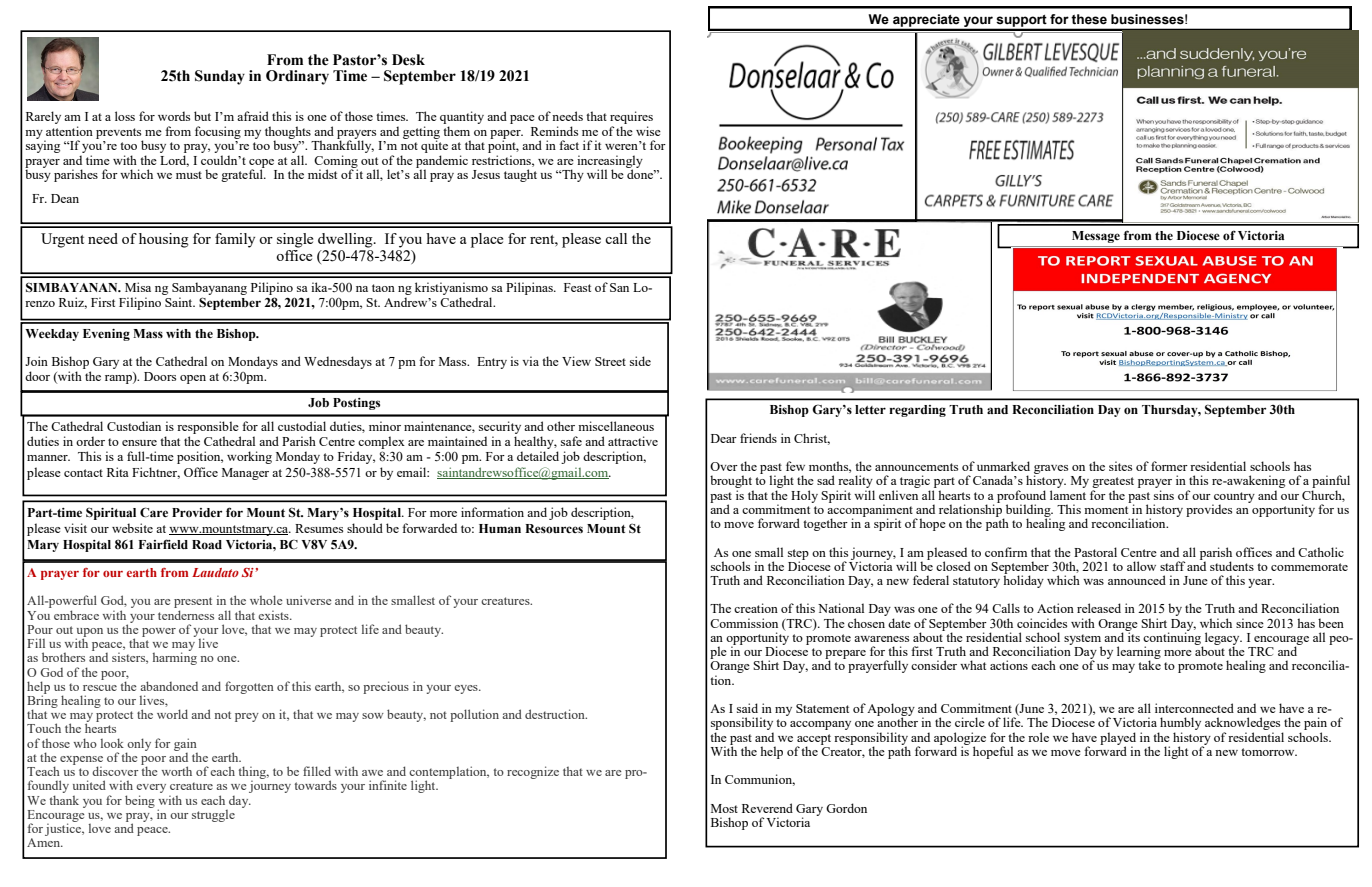  What do you see at coordinates (207, 544) in the screenshot?
I see `Road` at bounding box center [207, 544].
